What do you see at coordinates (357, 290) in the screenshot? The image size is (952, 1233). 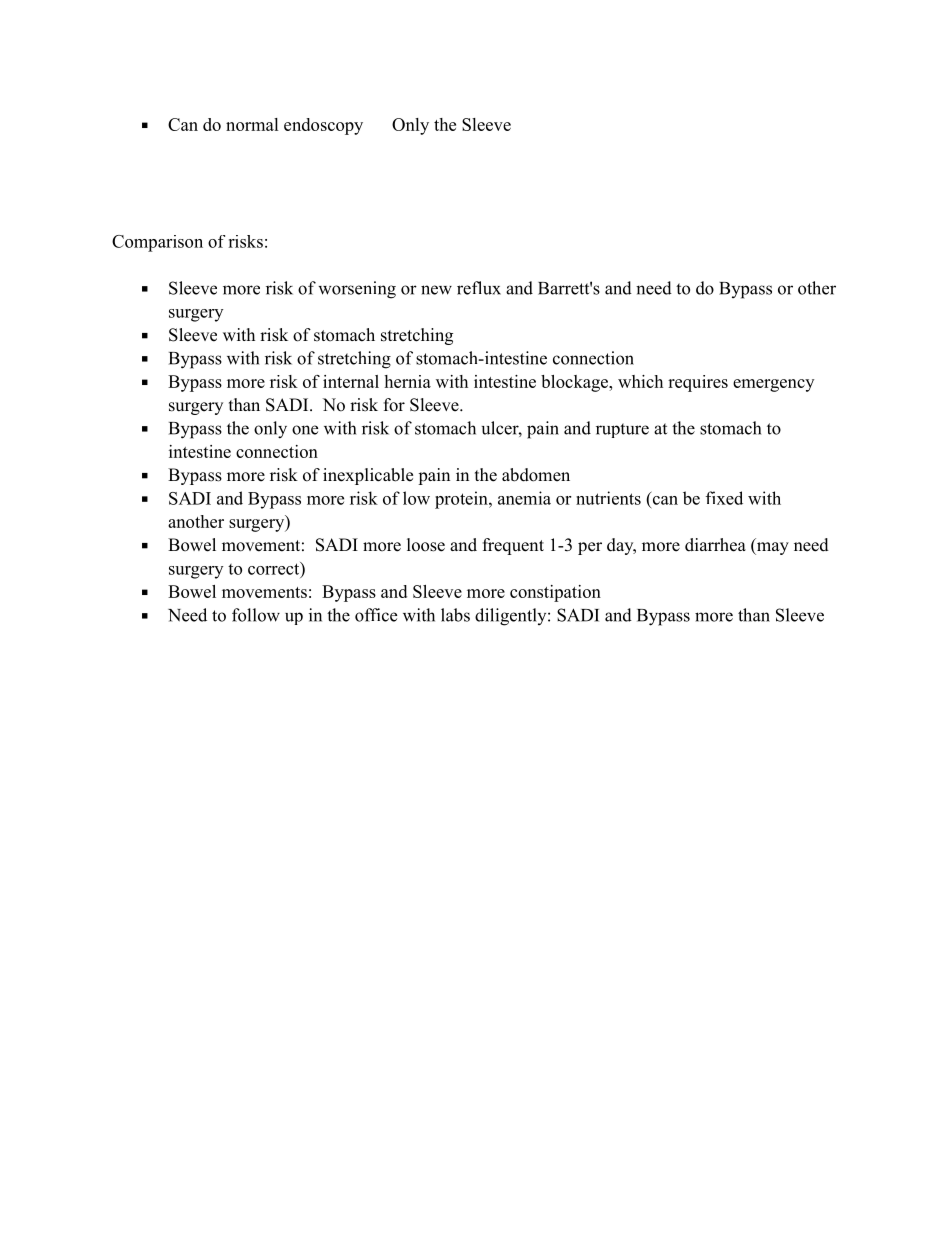 I see `worsening` at bounding box center [357, 290].
